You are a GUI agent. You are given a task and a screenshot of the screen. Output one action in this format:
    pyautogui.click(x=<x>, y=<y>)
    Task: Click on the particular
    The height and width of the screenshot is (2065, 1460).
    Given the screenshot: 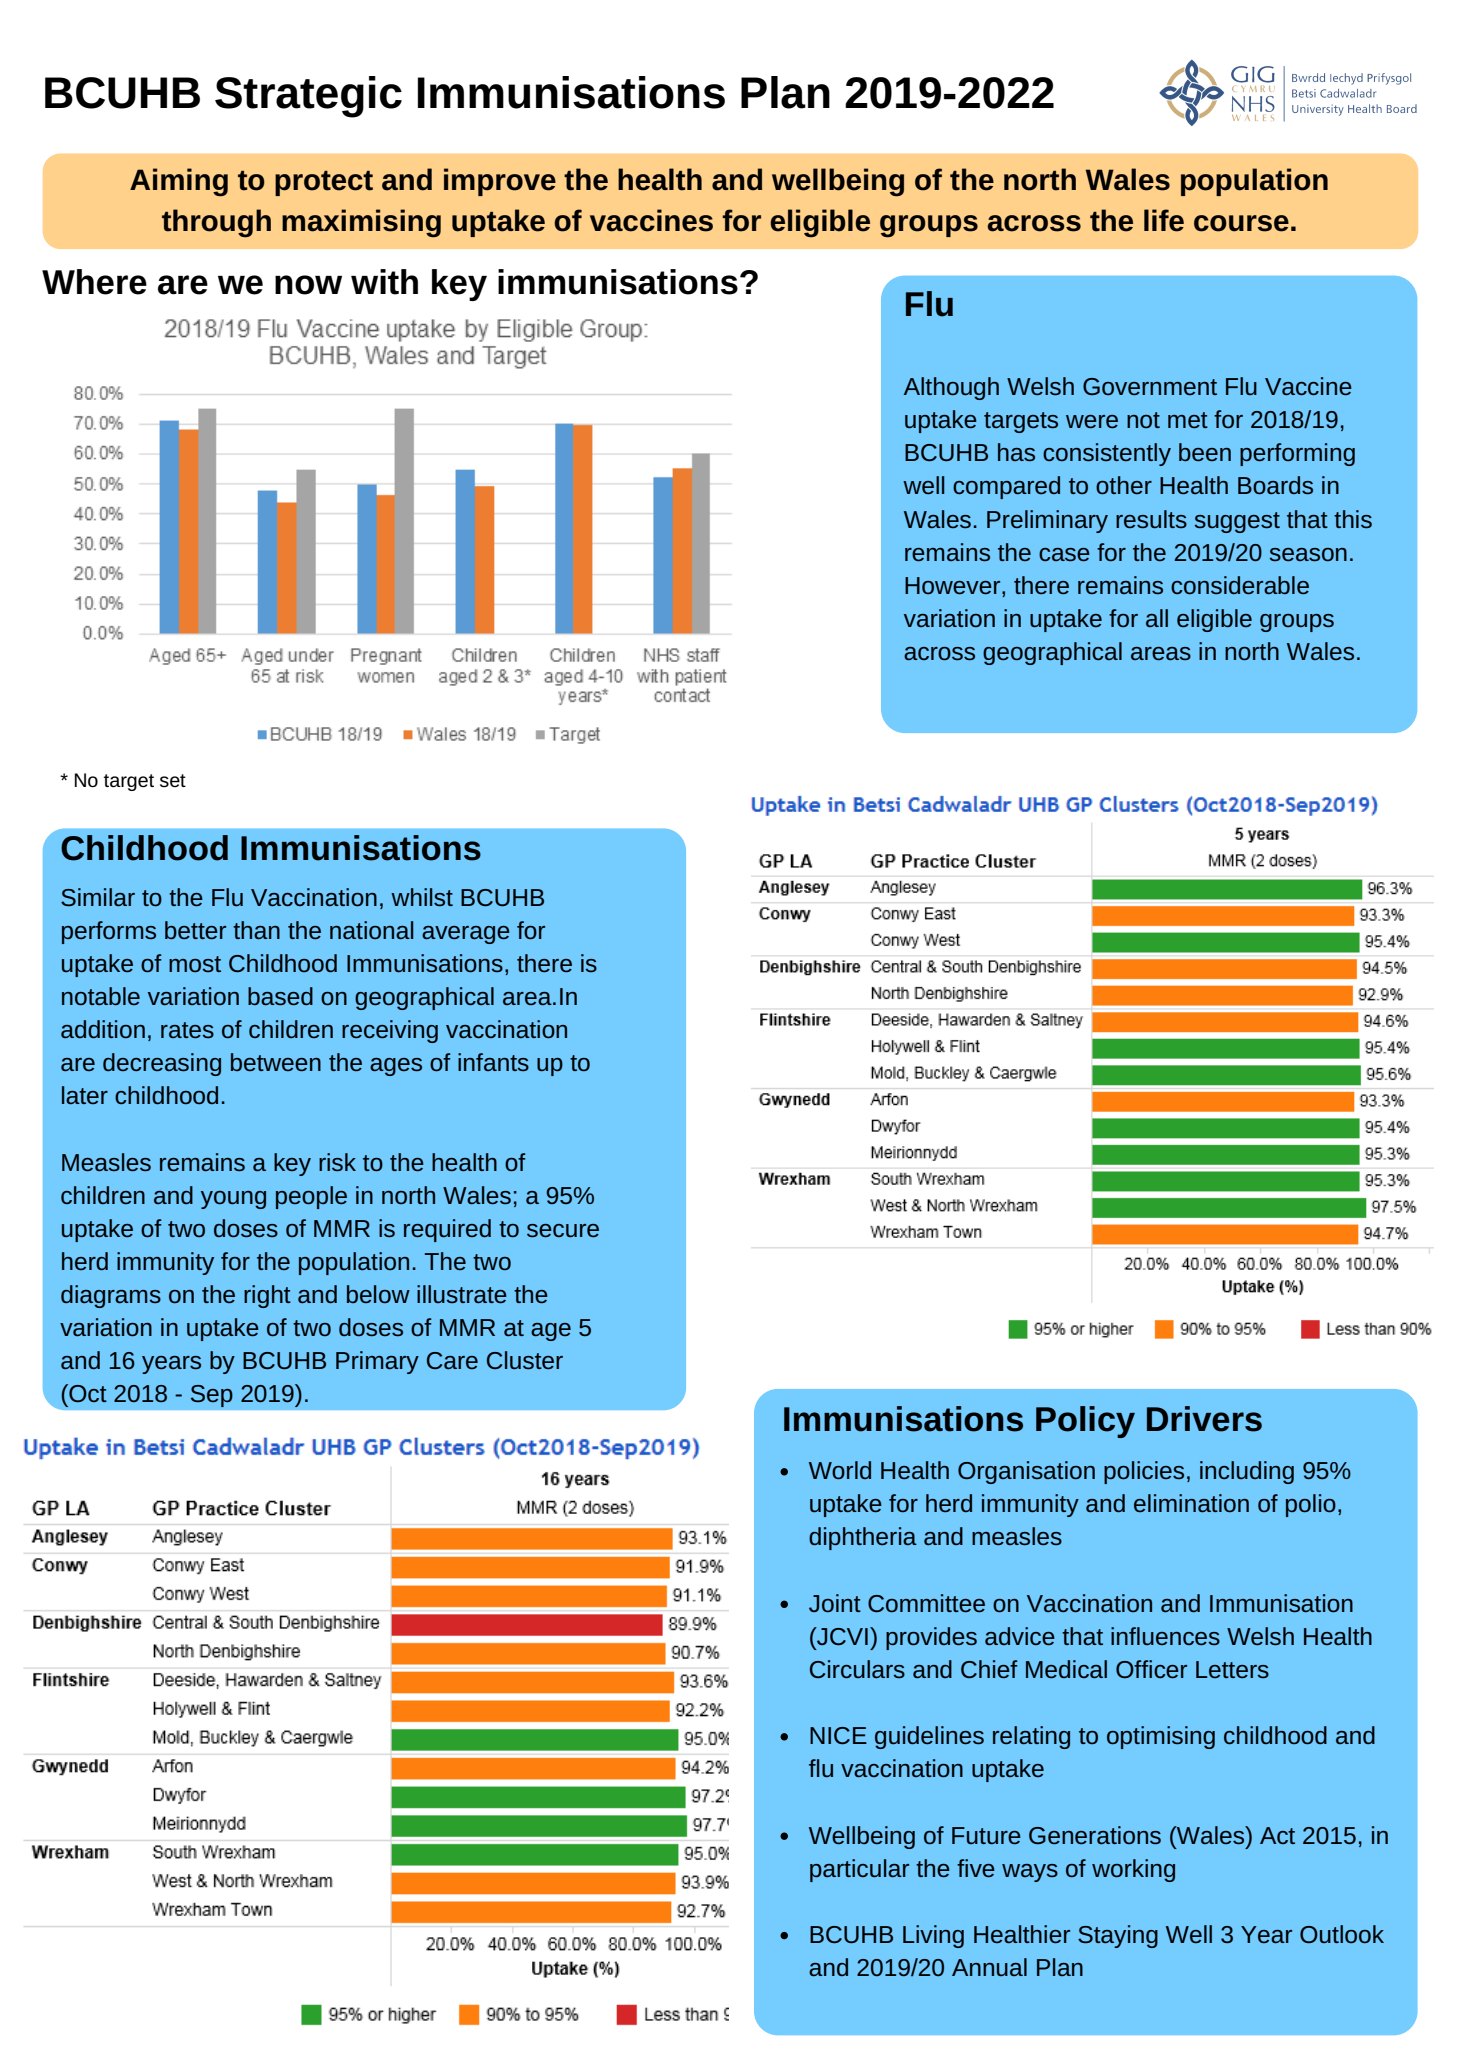 What is the action you would take?
    pyautogui.click(x=859, y=1870)
